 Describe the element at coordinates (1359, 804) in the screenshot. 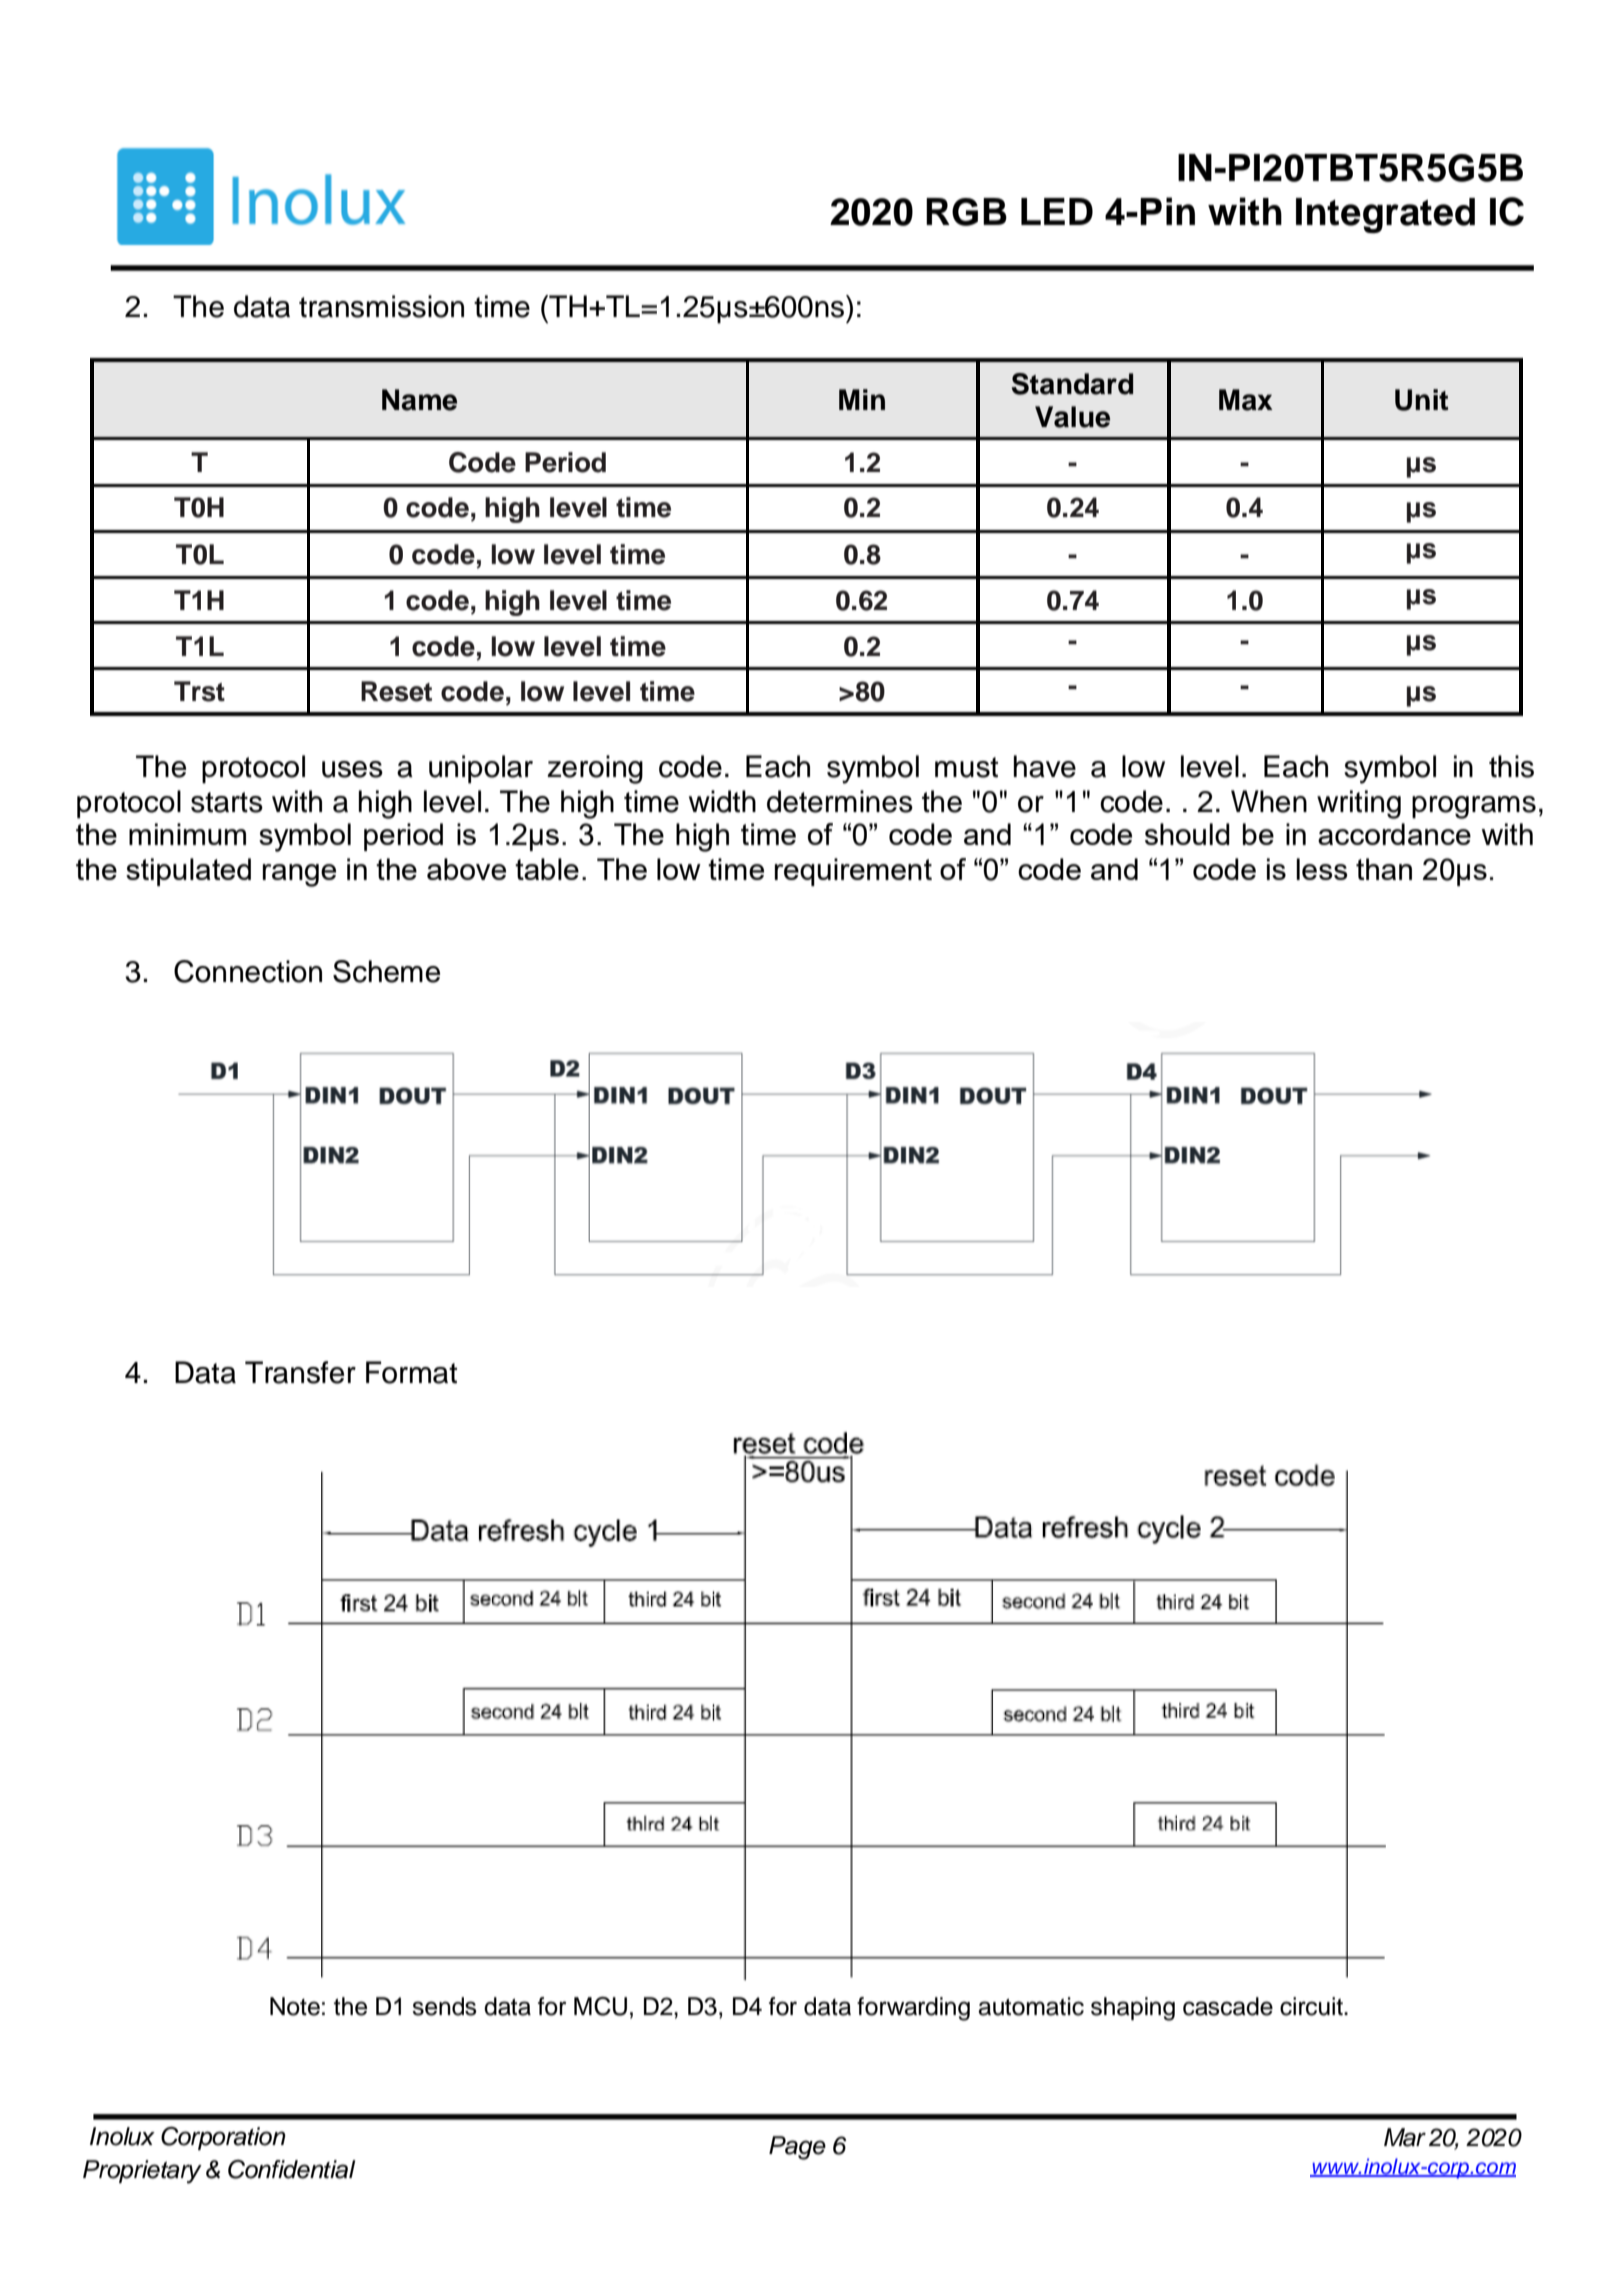

I see `writing` at that location.
